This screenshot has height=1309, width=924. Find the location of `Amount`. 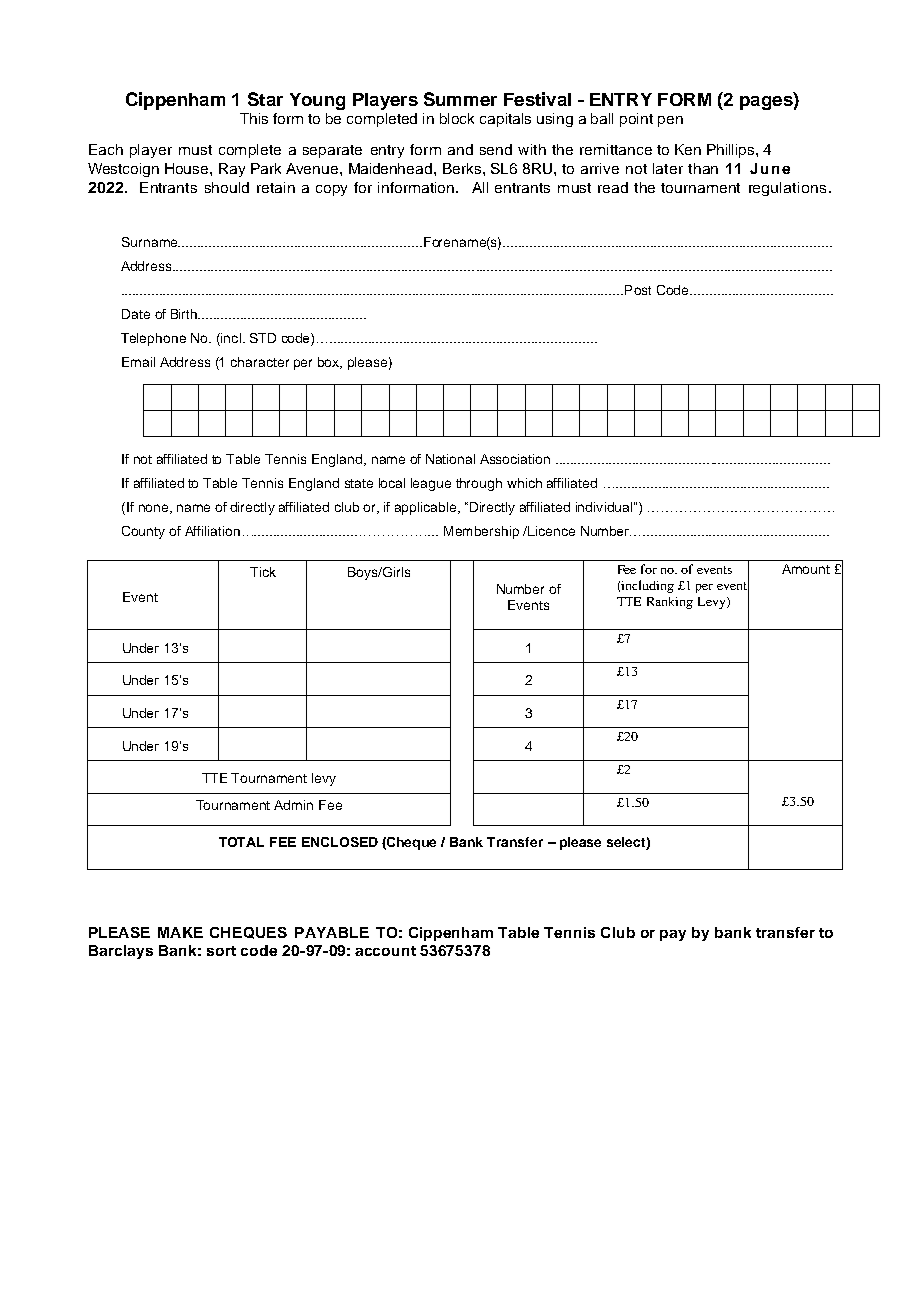

Amount is located at coordinates (806, 569).
